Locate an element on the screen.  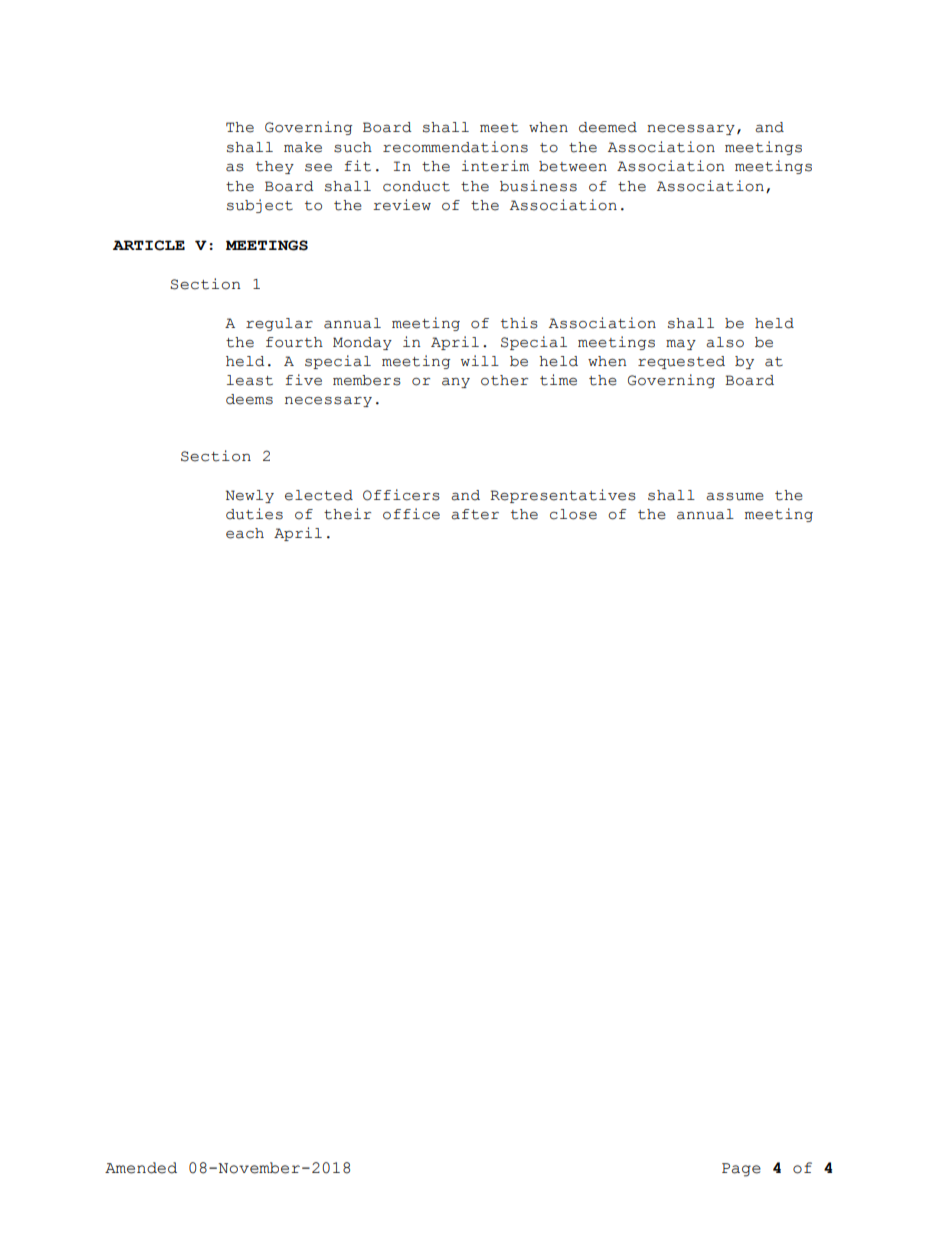
after is located at coordinates (475, 514).
